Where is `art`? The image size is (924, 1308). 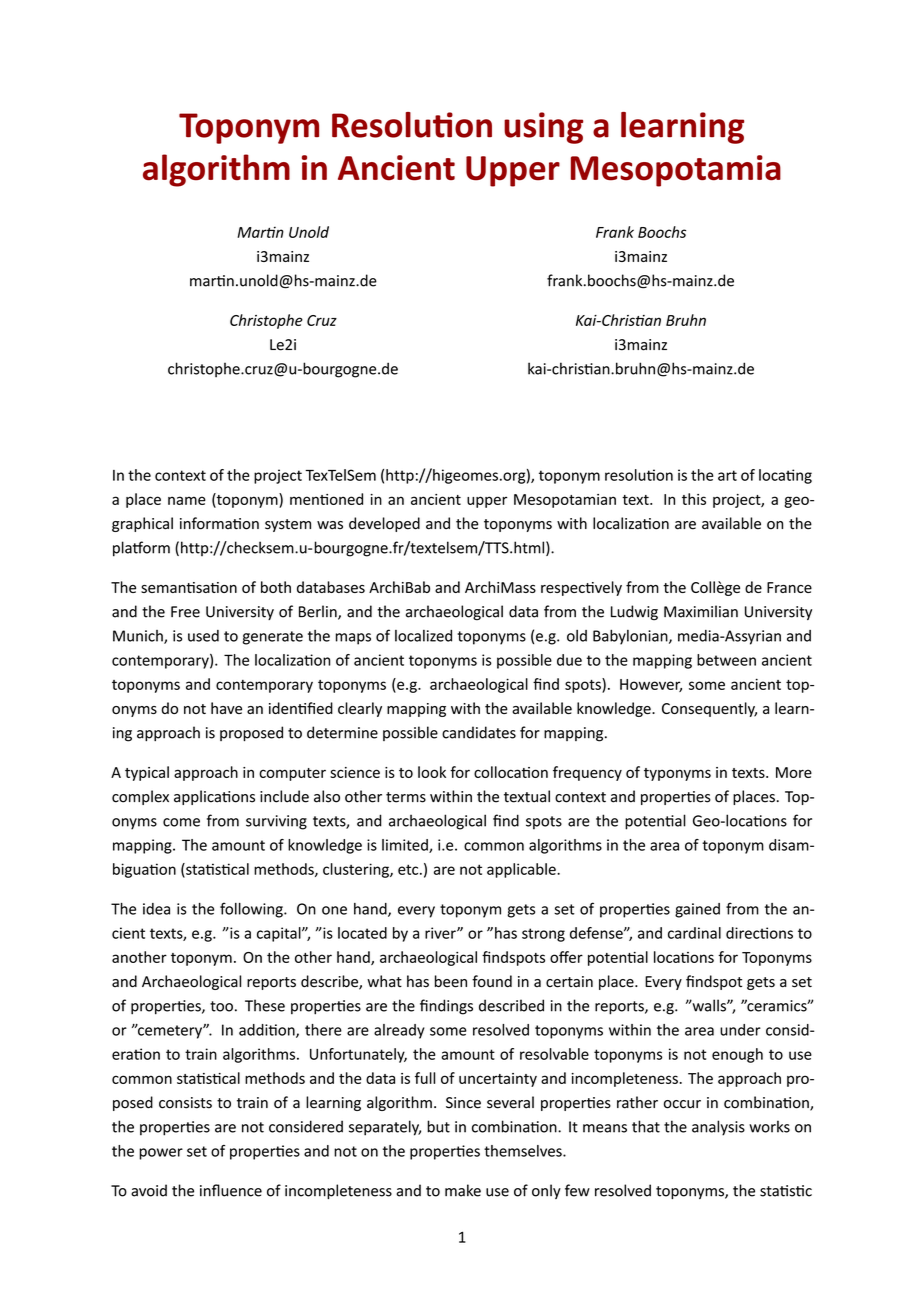
art is located at coordinates (727, 475).
